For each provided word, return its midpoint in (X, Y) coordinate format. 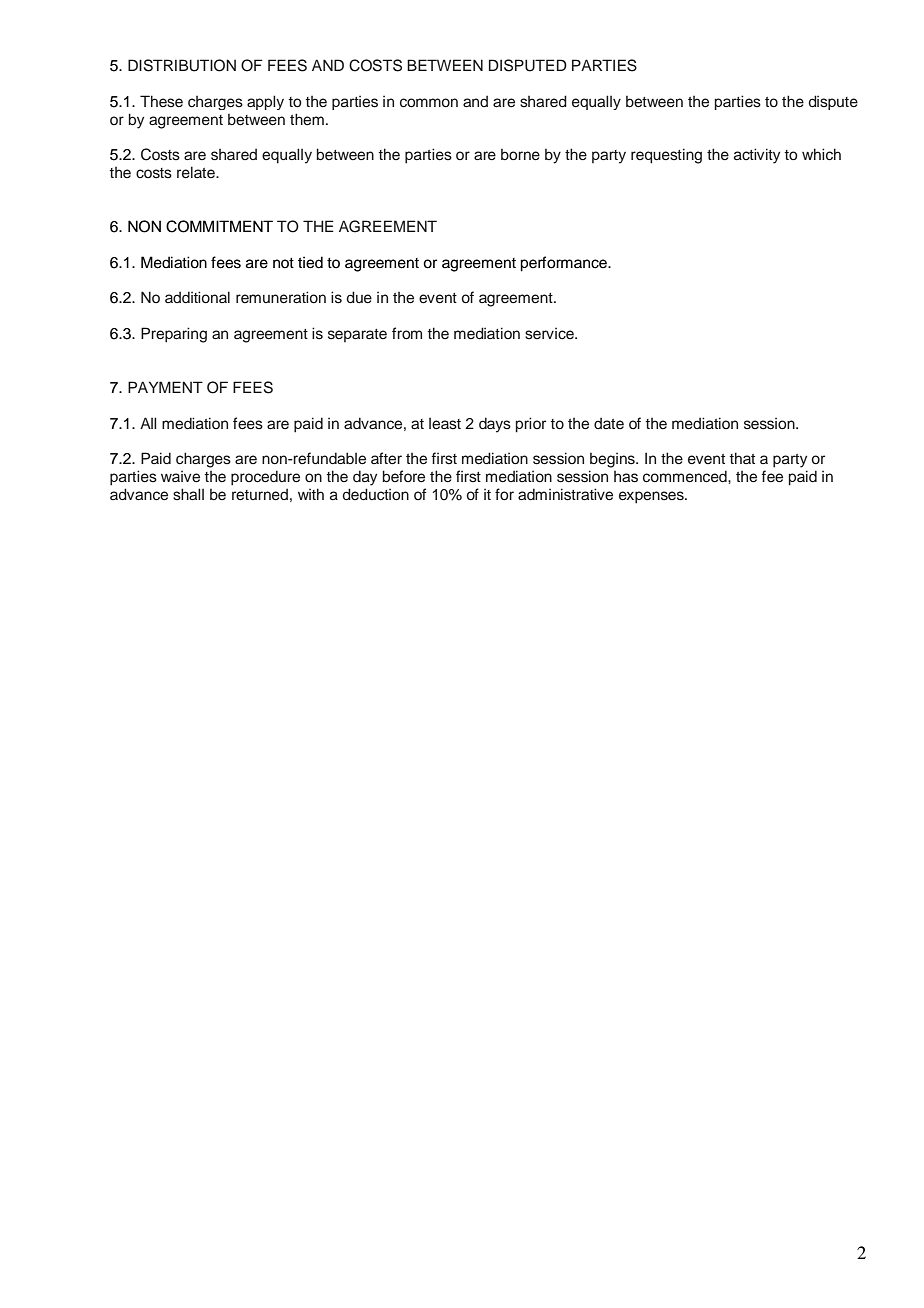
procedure (265, 478)
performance (564, 264)
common (429, 103)
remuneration (281, 297)
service (550, 334)
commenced (686, 476)
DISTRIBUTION (182, 65)
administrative (565, 494)
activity (757, 156)
